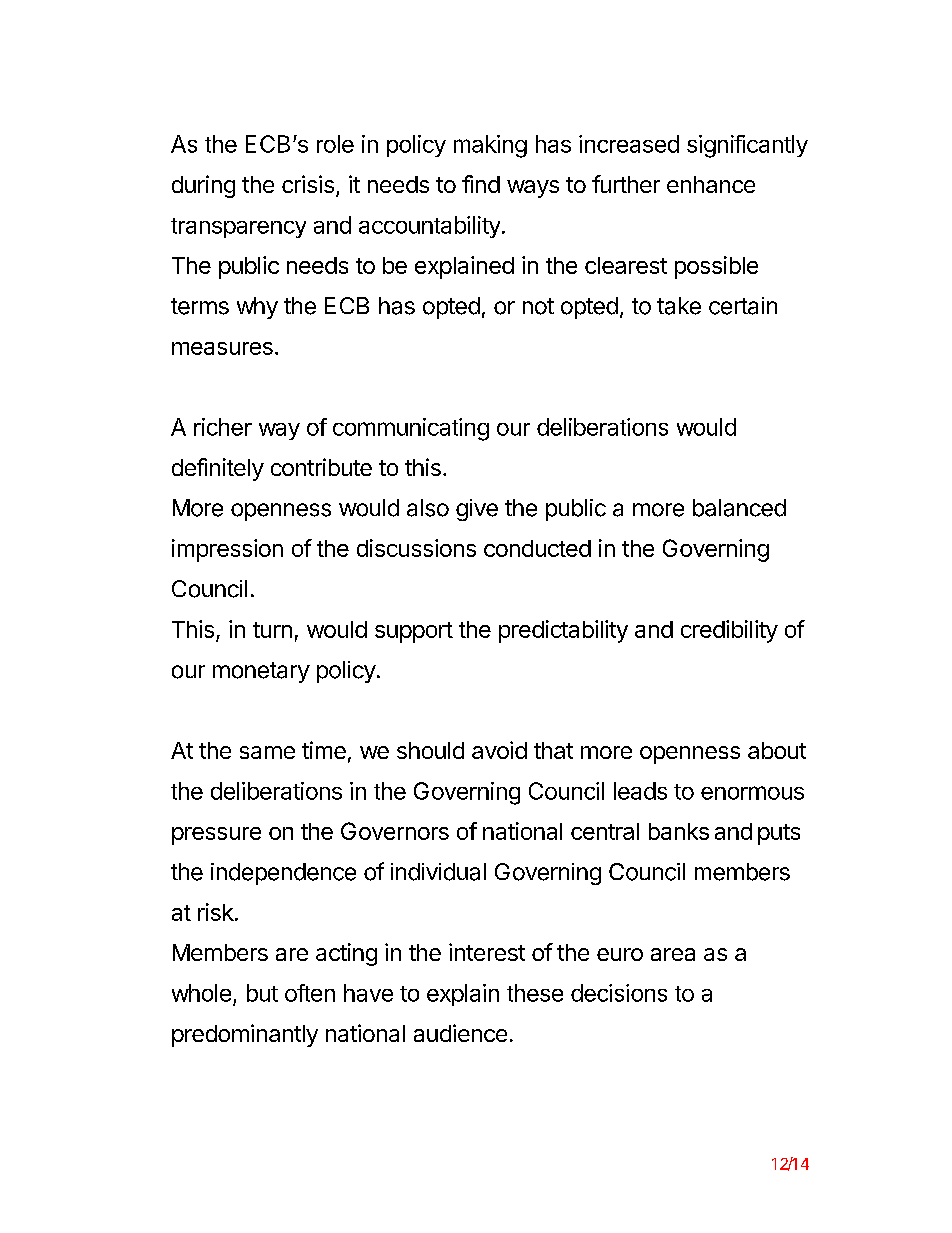 Image resolution: width=952 pixels, height=1233 pixels. Describe the element at coordinates (477, 510) in the screenshot. I see `give` at that location.
